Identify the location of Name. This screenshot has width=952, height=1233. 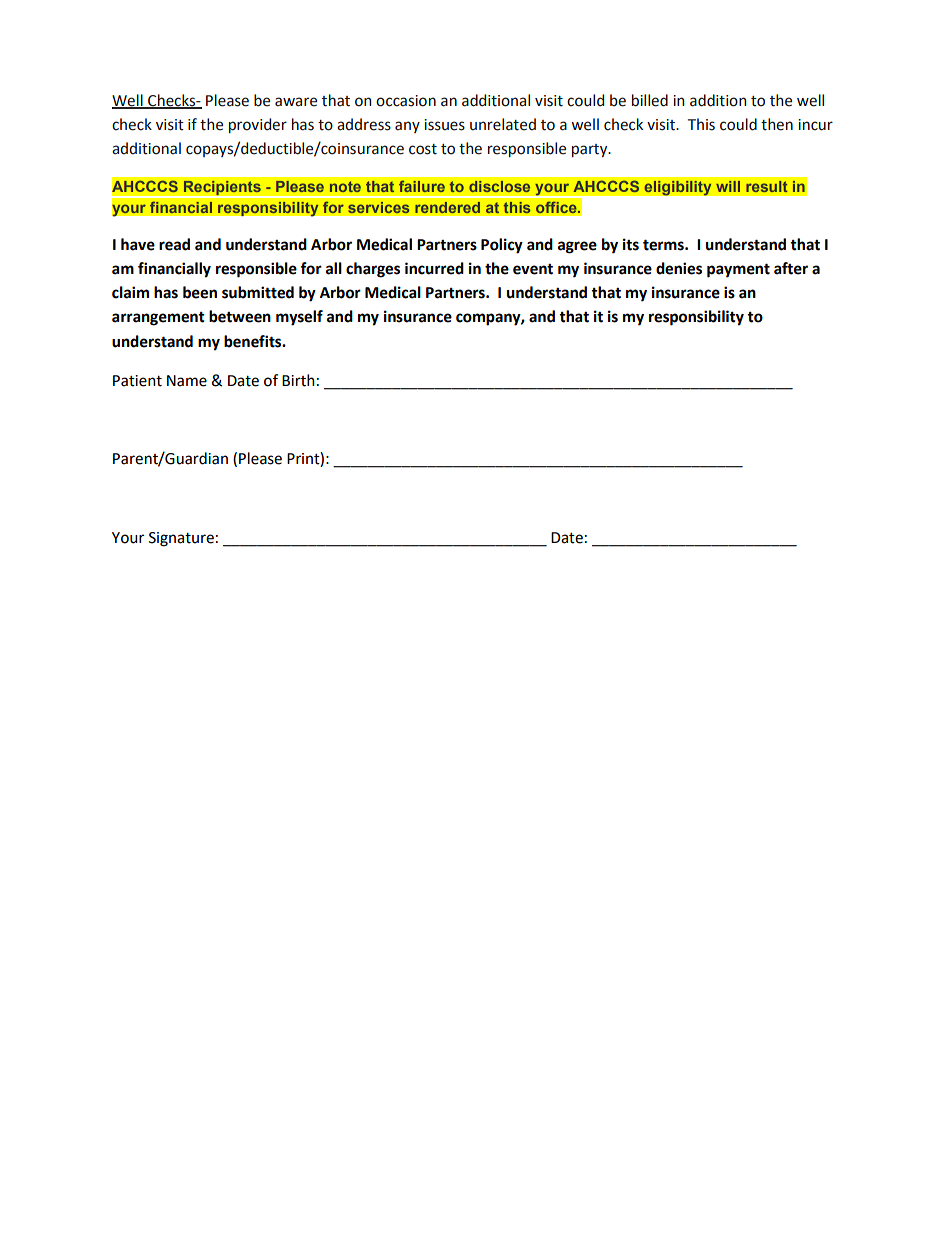
(187, 381).
